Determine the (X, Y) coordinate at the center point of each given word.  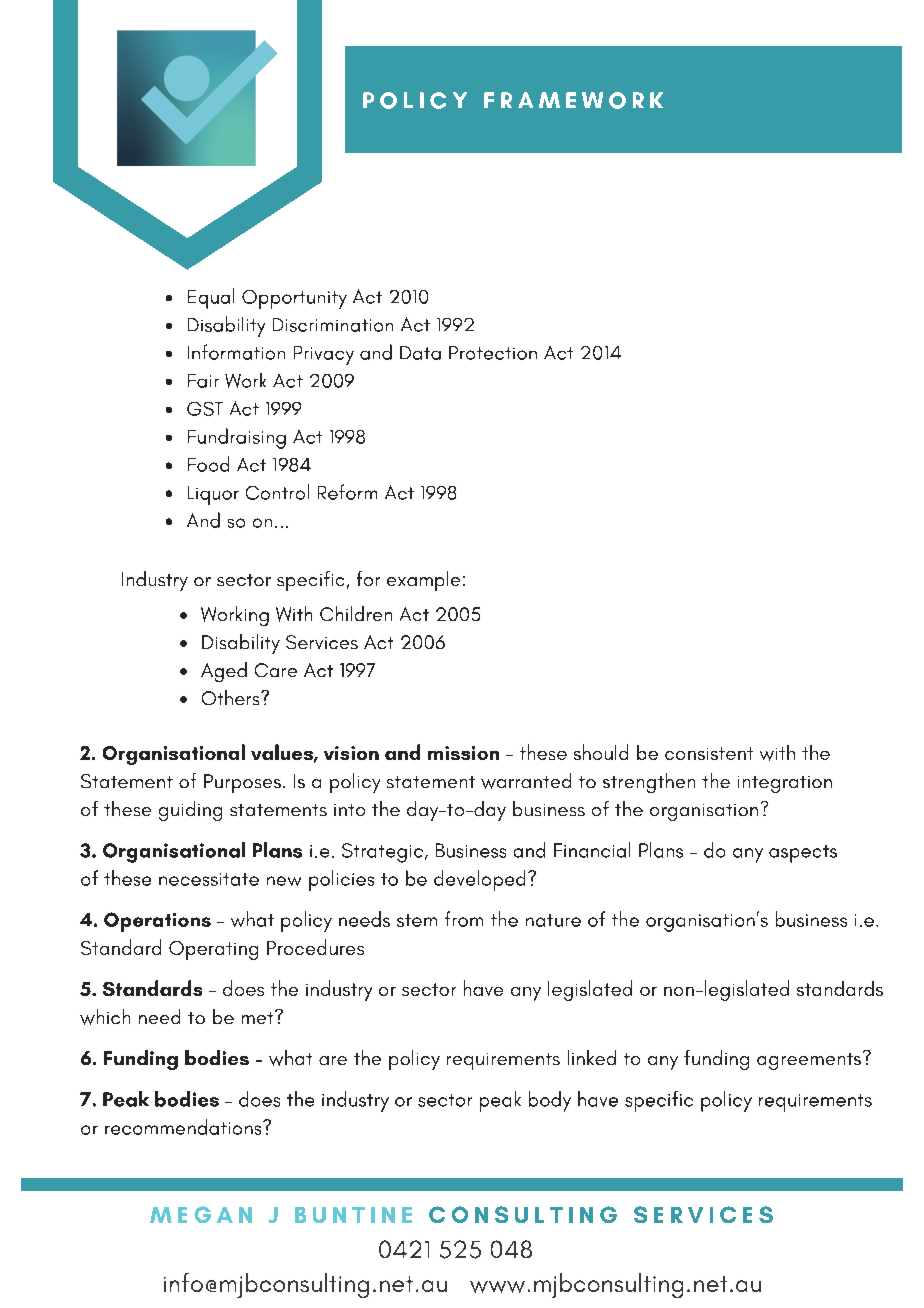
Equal (211, 298)
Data (420, 353)
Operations (157, 922)
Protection (493, 353)
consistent (709, 753)
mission (463, 753)
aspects (803, 854)
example (423, 581)
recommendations (184, 1127)
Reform (347, 492)
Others (232, 697)
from (464, 919)
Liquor (213, 495)
